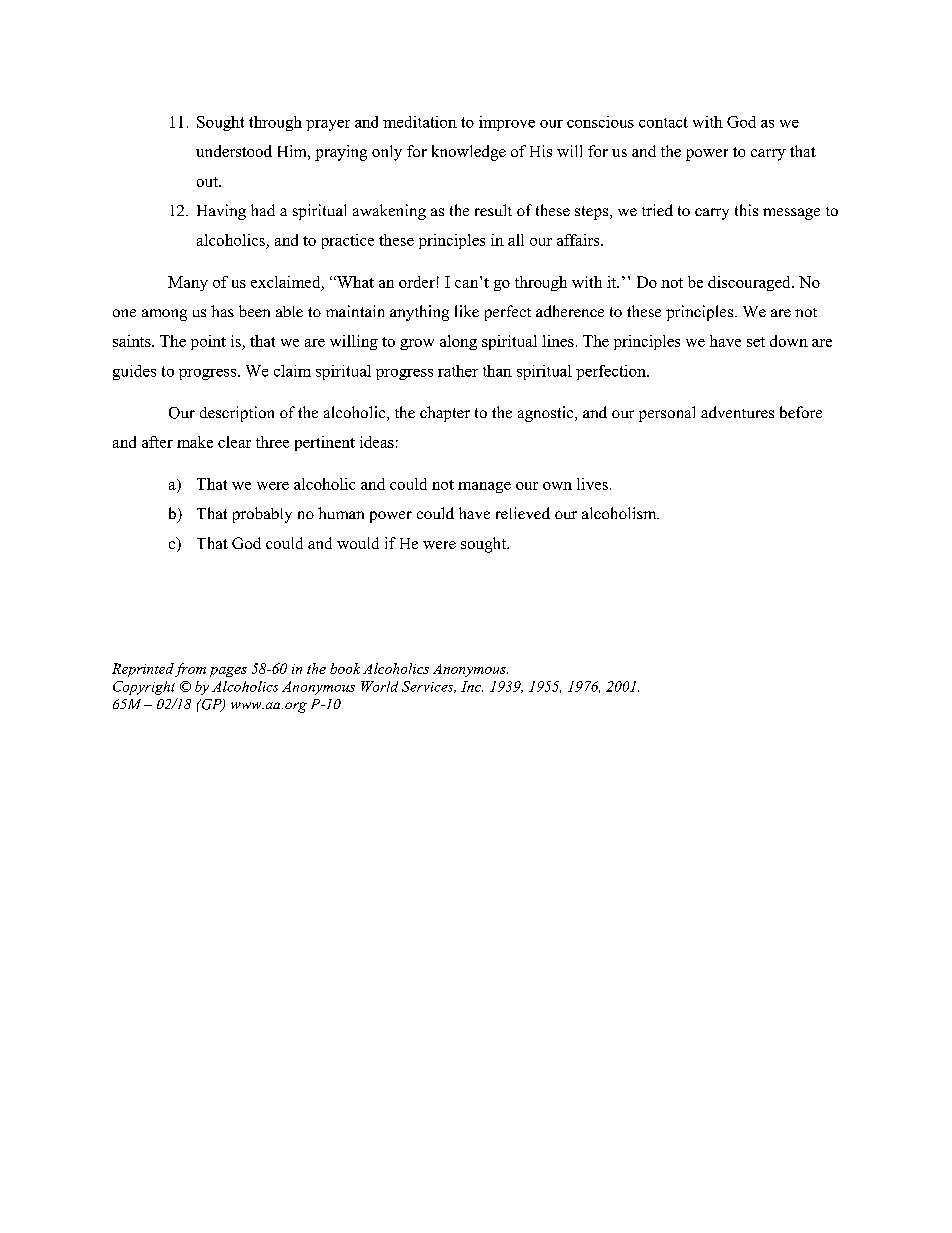  What do you see at coordinates (458, 342) in the page?
I see `along` at bounding box center [458, 342].
